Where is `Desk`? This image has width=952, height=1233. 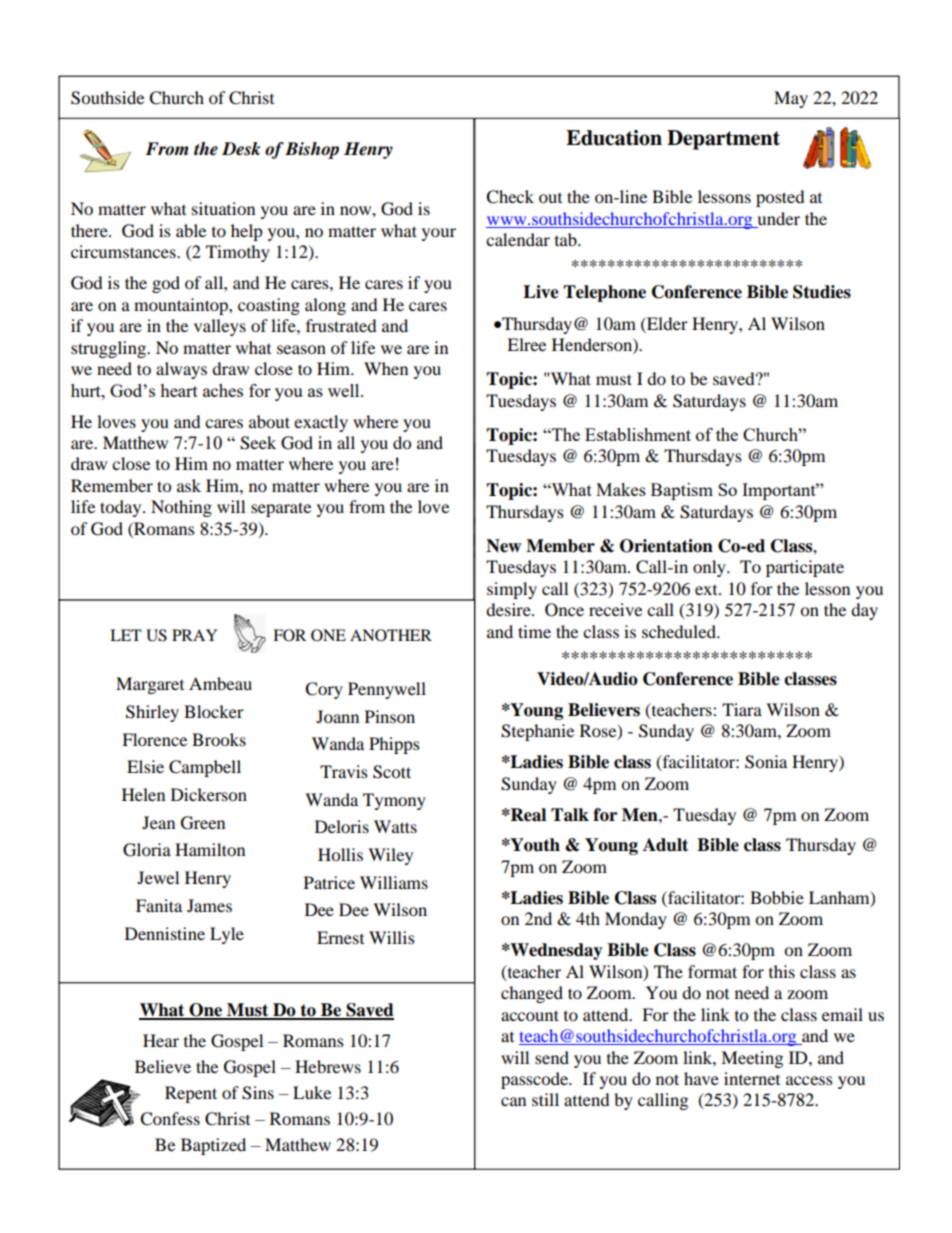
Desk is located at coordinates (241, 149).
